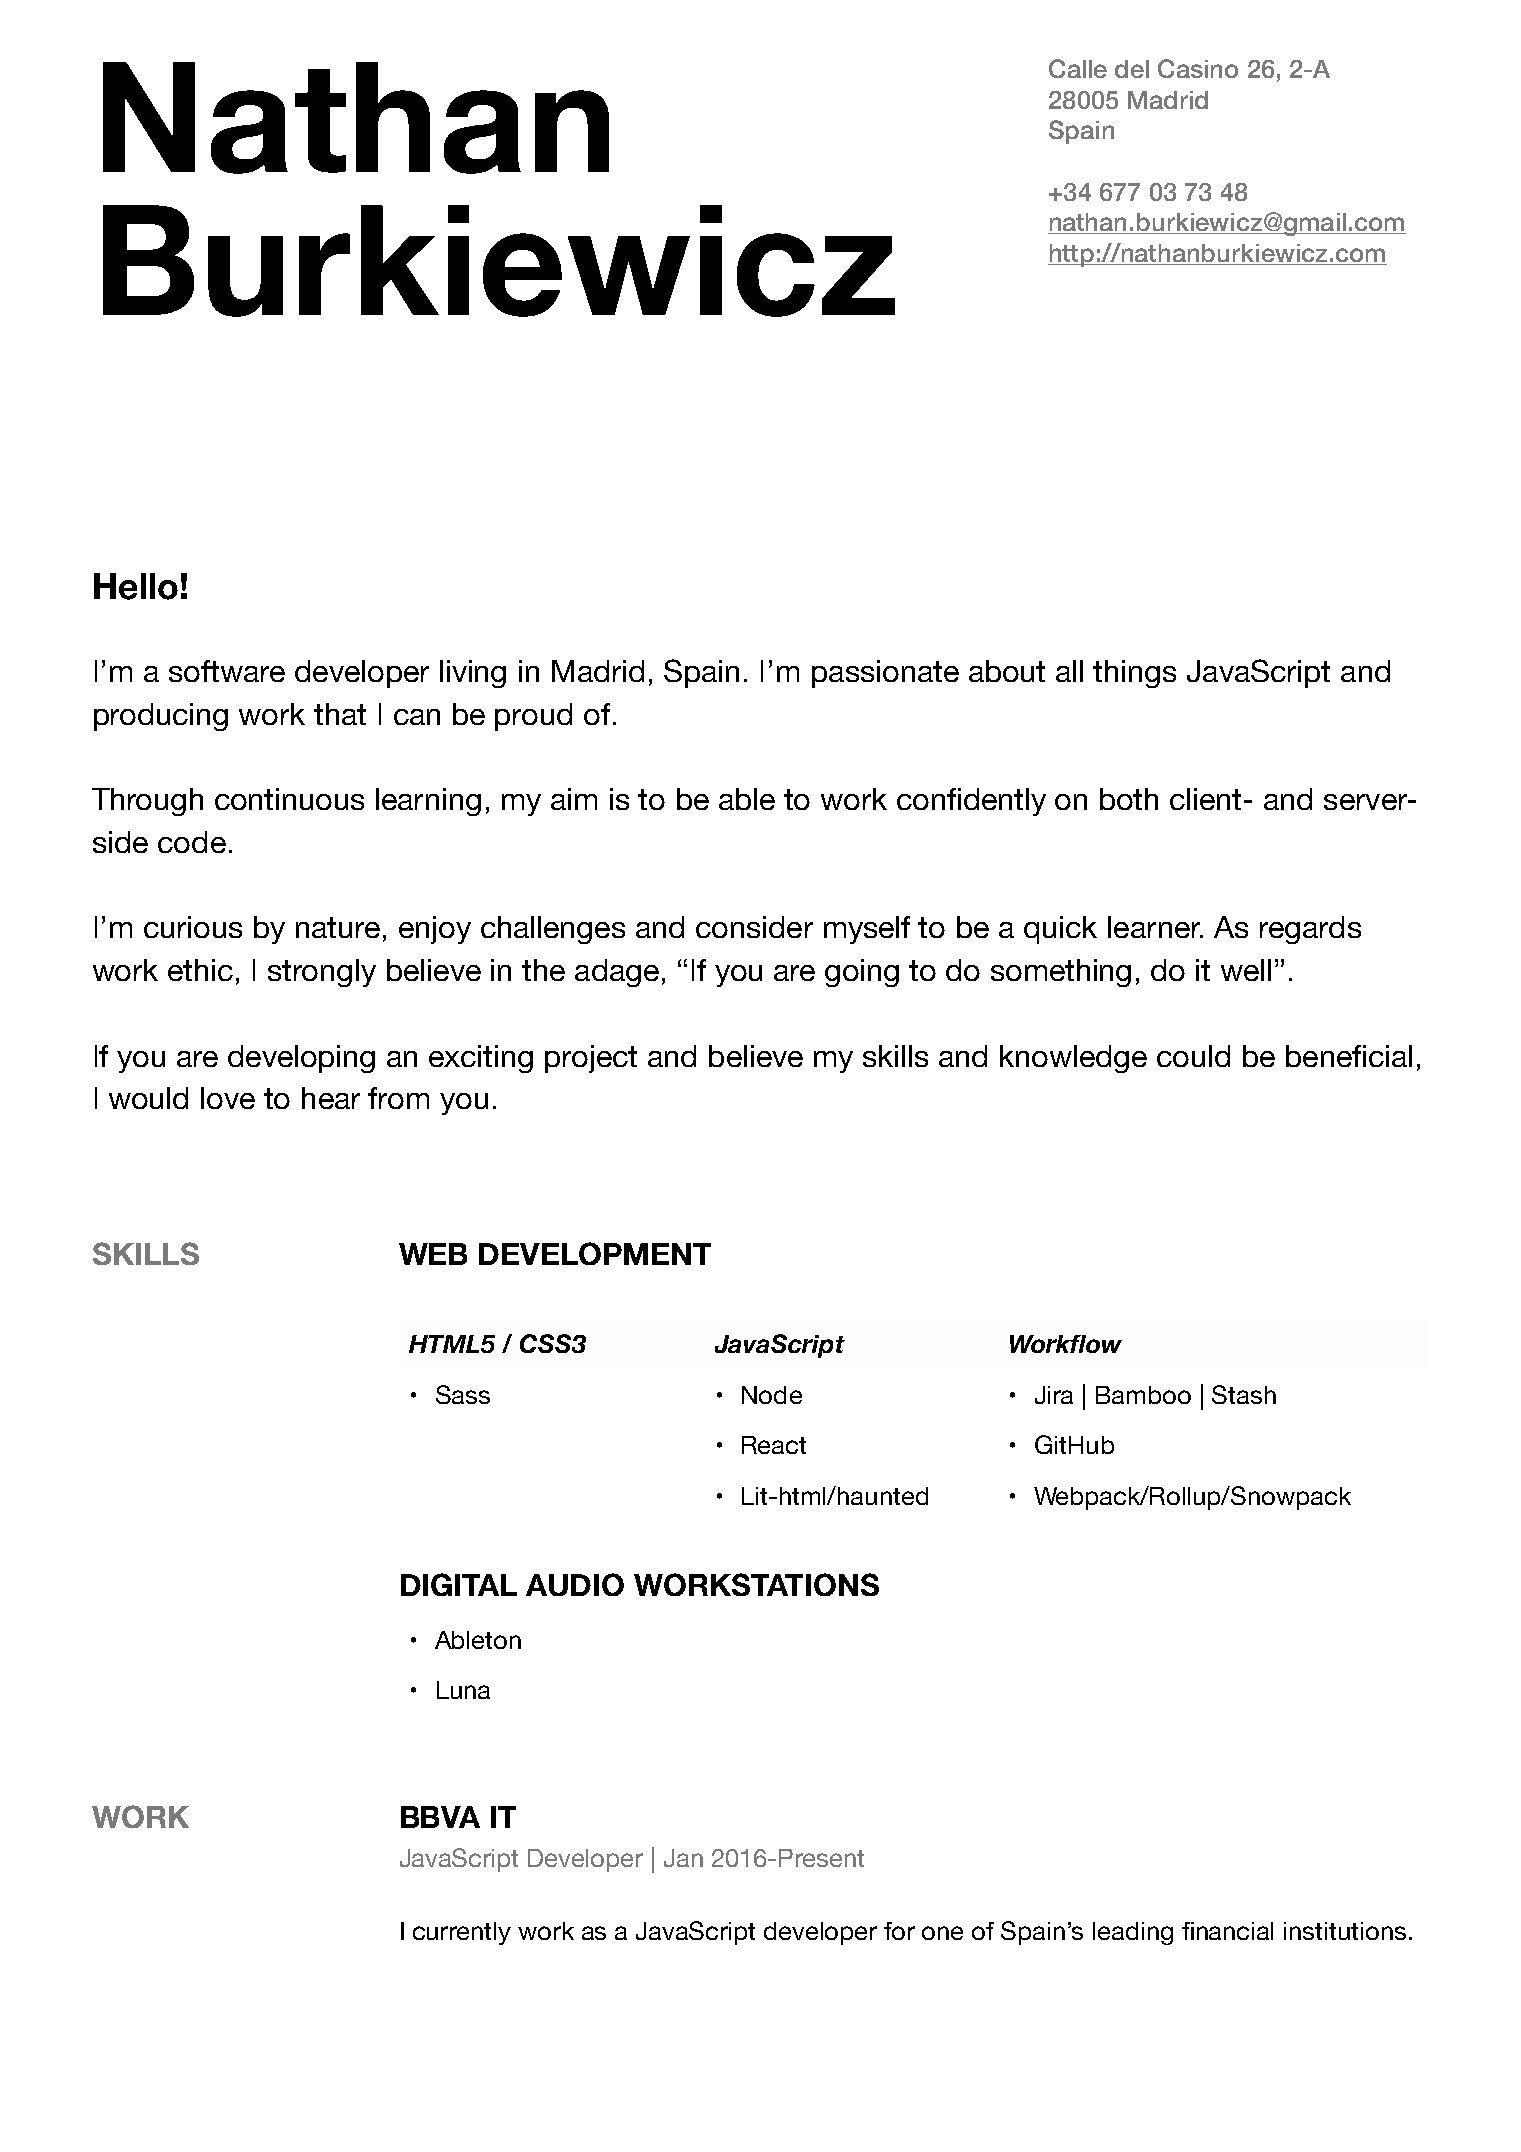 Image resolution: width=1521 pixels, height=2152 pixels. I want to click on Casino, so click(1198, 68).
